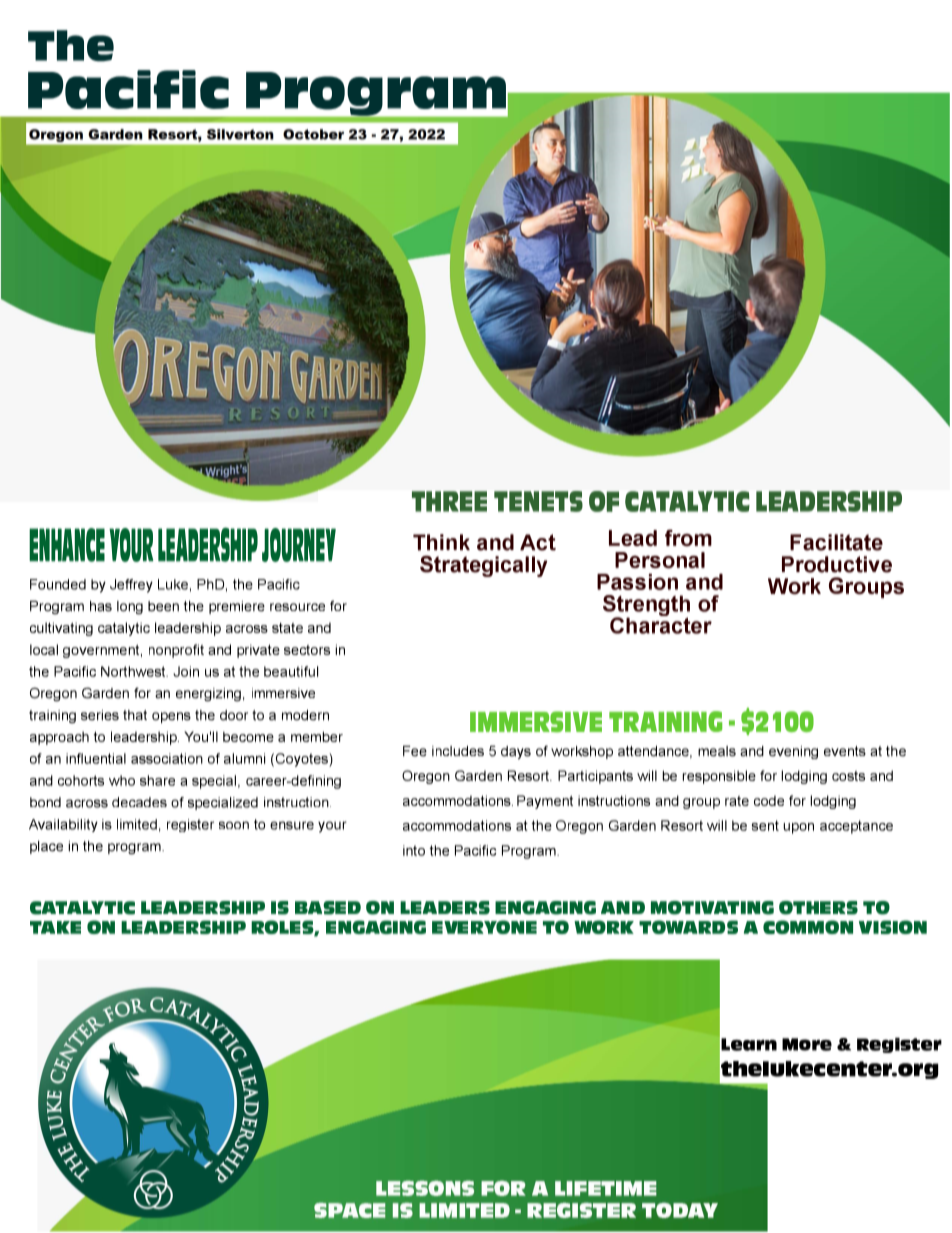  I want to click on costs, so click(848, 776).
